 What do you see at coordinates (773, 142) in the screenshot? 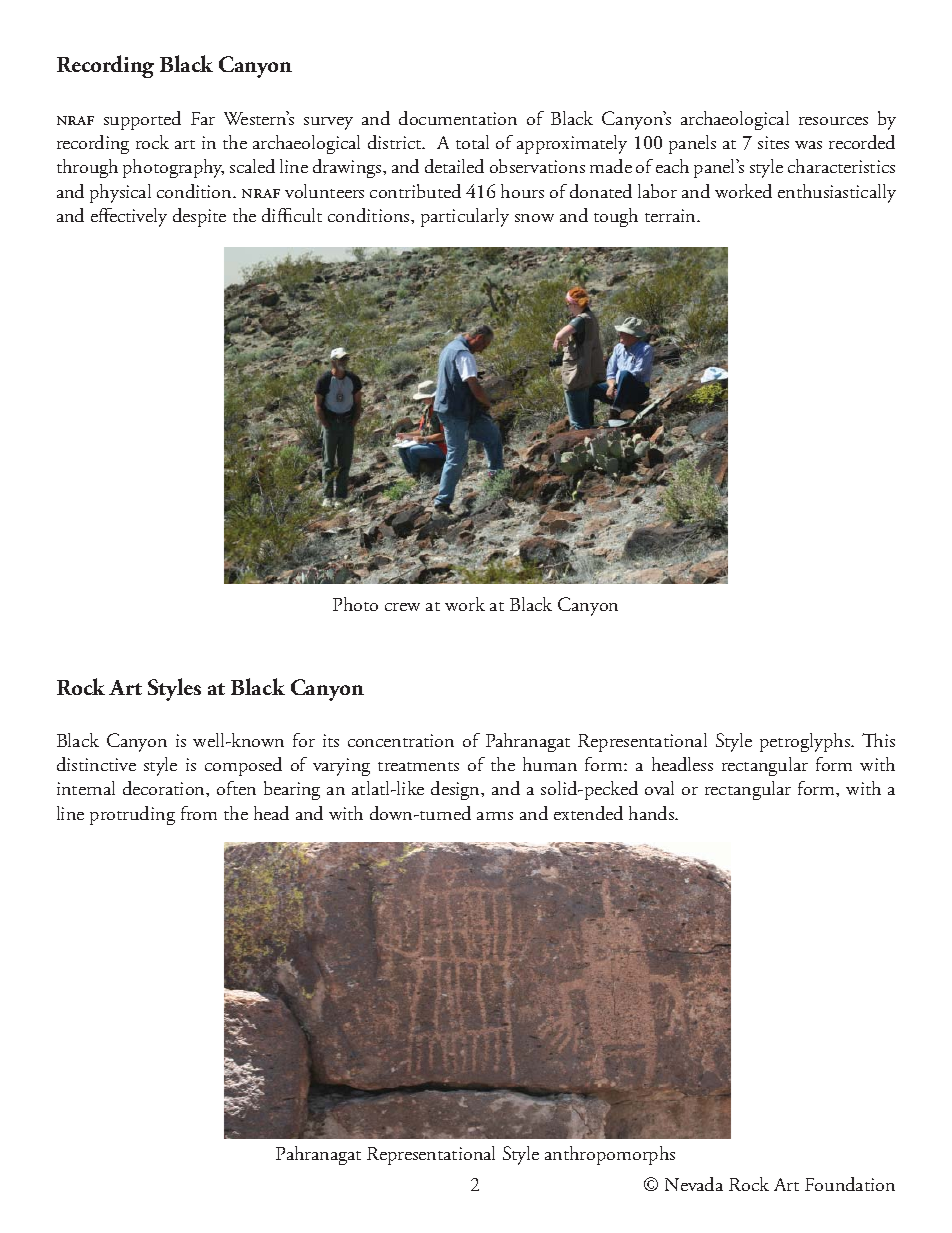
I see `sites` at bounding box center [773, 142].
